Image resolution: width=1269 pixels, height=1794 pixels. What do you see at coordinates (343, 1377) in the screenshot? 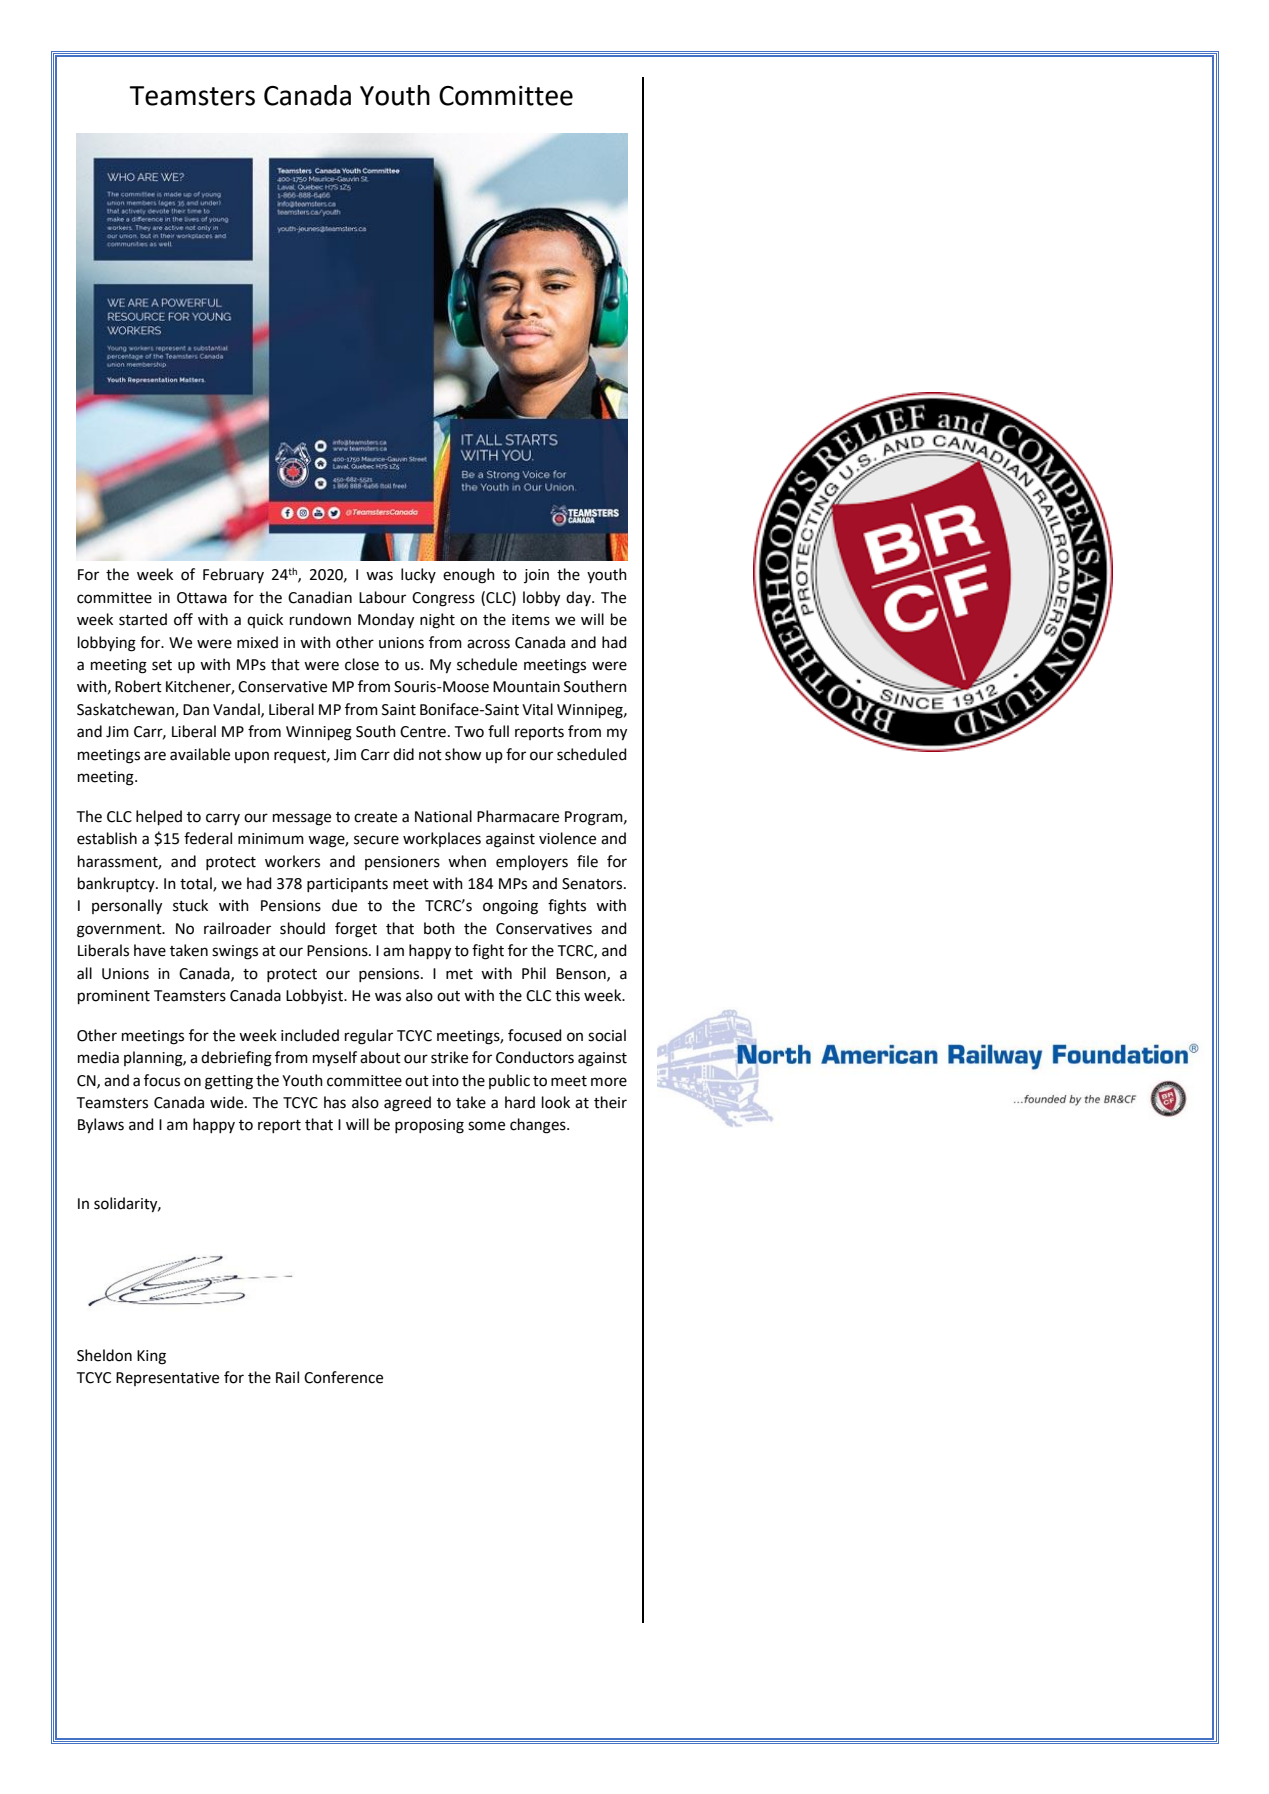
I see `Conference` at bounding box center [343, 1377].
